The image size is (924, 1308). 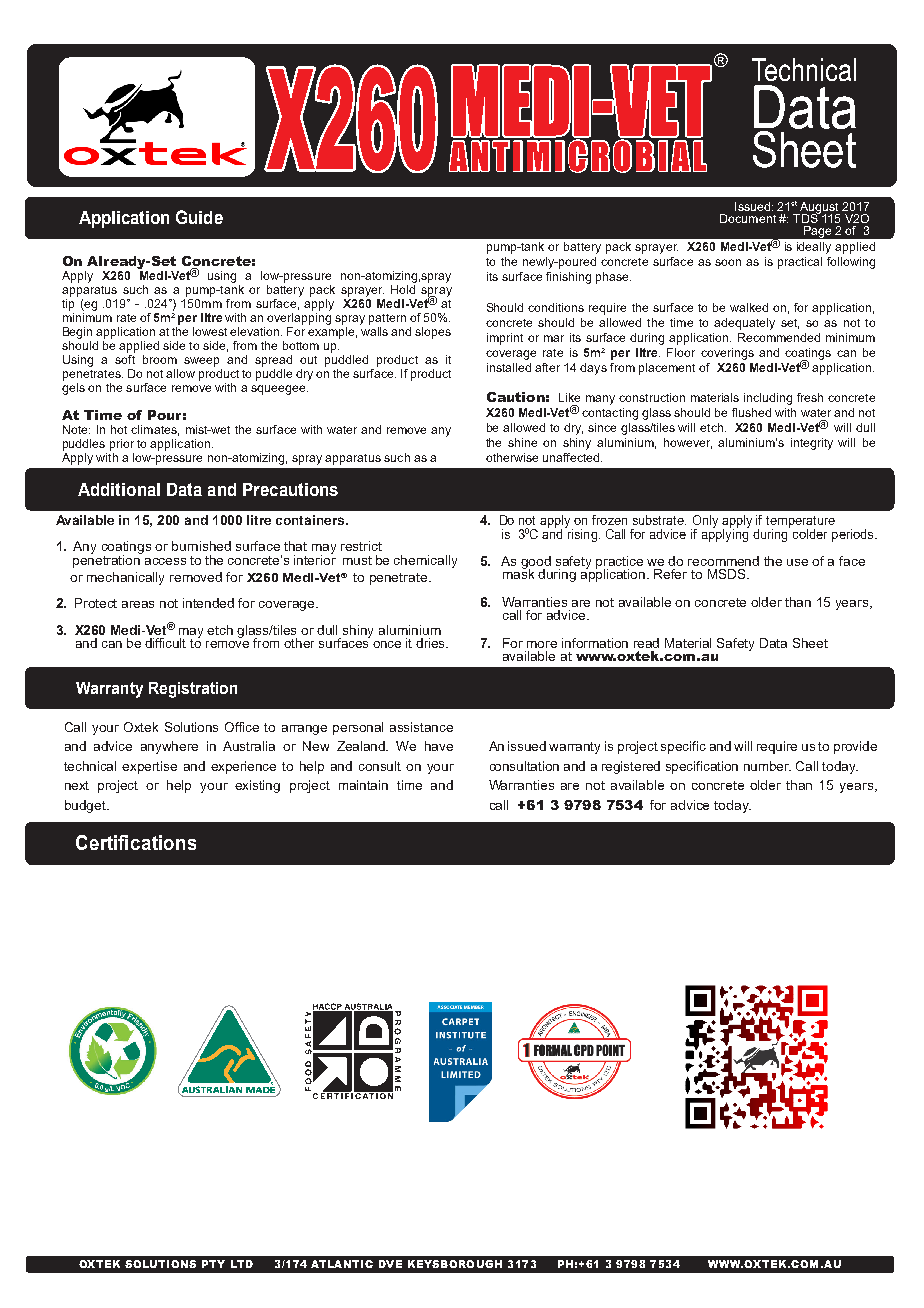 What do you see at coordinates (431, 643) in the page?
I see `dries` at bounding box center [431, 643].
